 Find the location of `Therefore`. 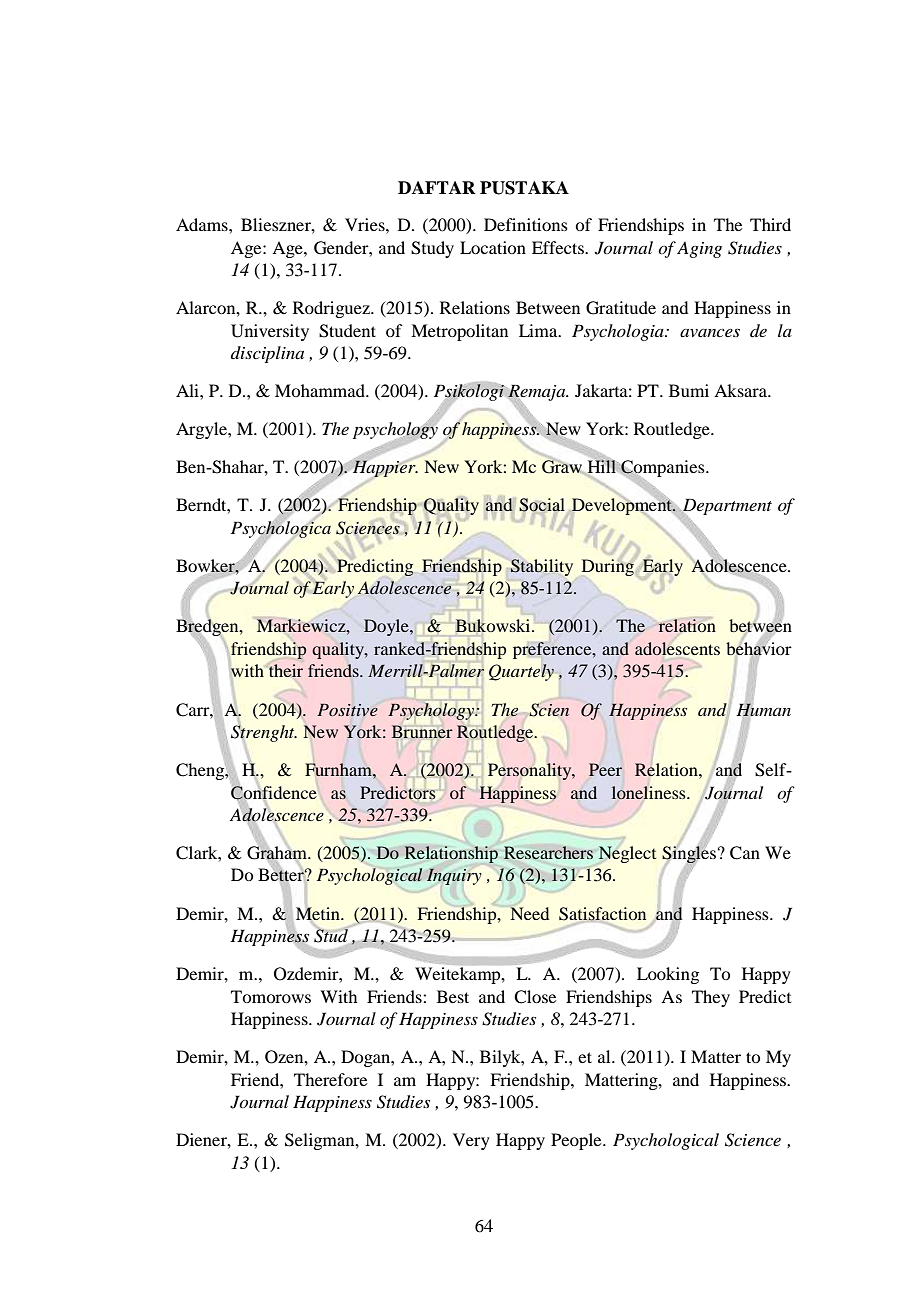

Therefore is located at coordinates (330, 1079).
